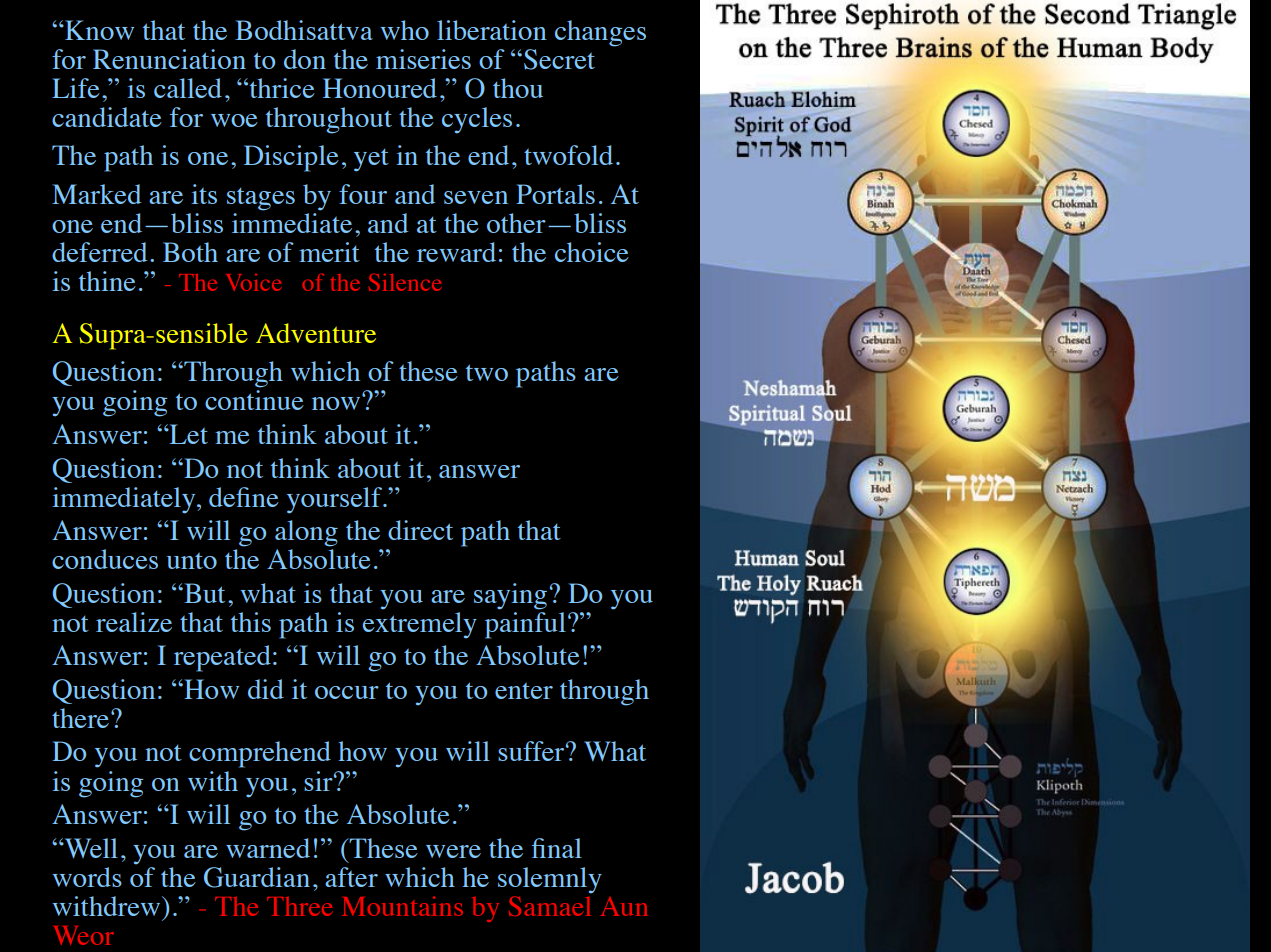 The image size is (1271, 952). What do you see at coordinates (420, 530) in the screenshot?
I see `direct` at bounding box center [420, 530].
